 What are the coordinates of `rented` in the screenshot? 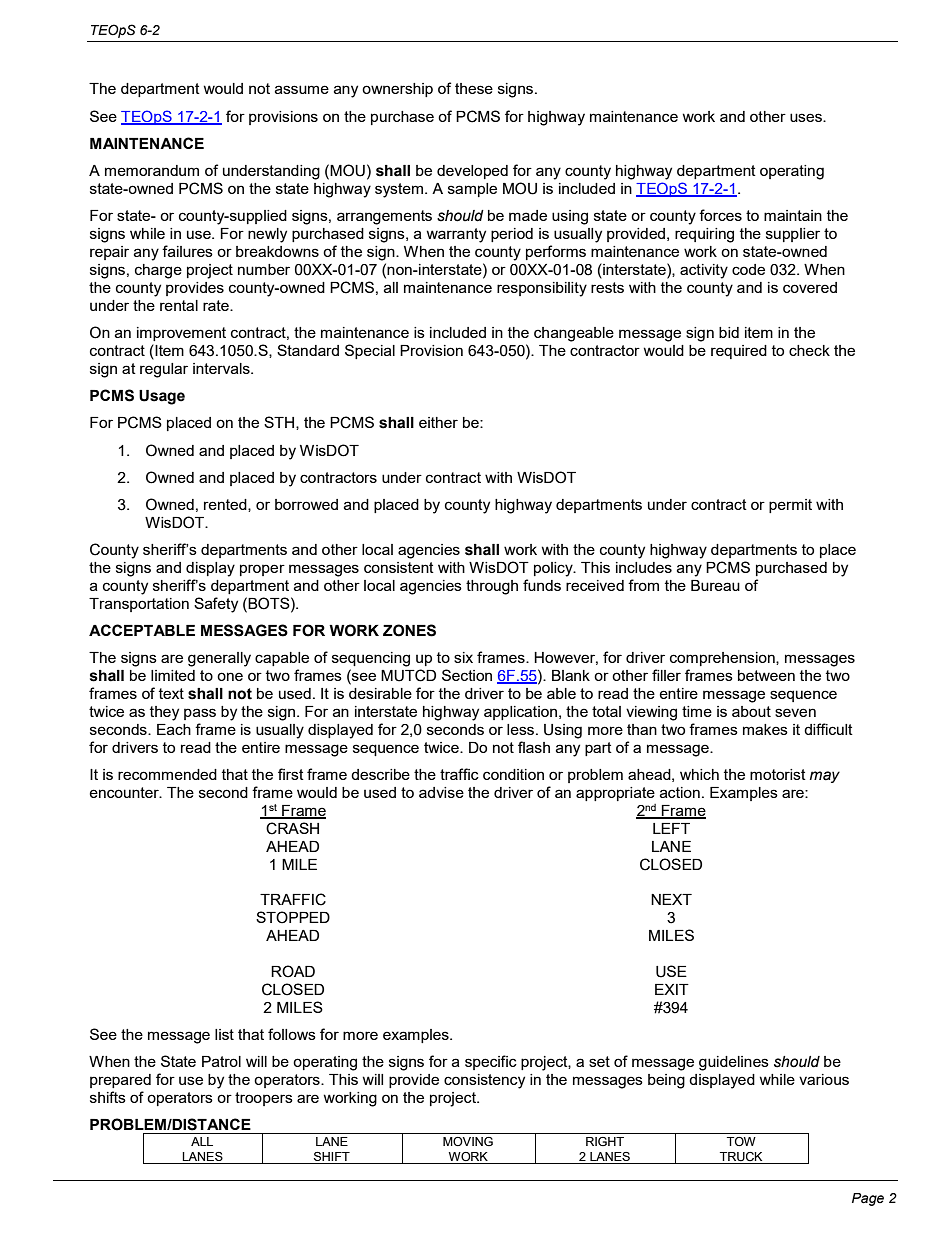 It's located at (226, 505).
